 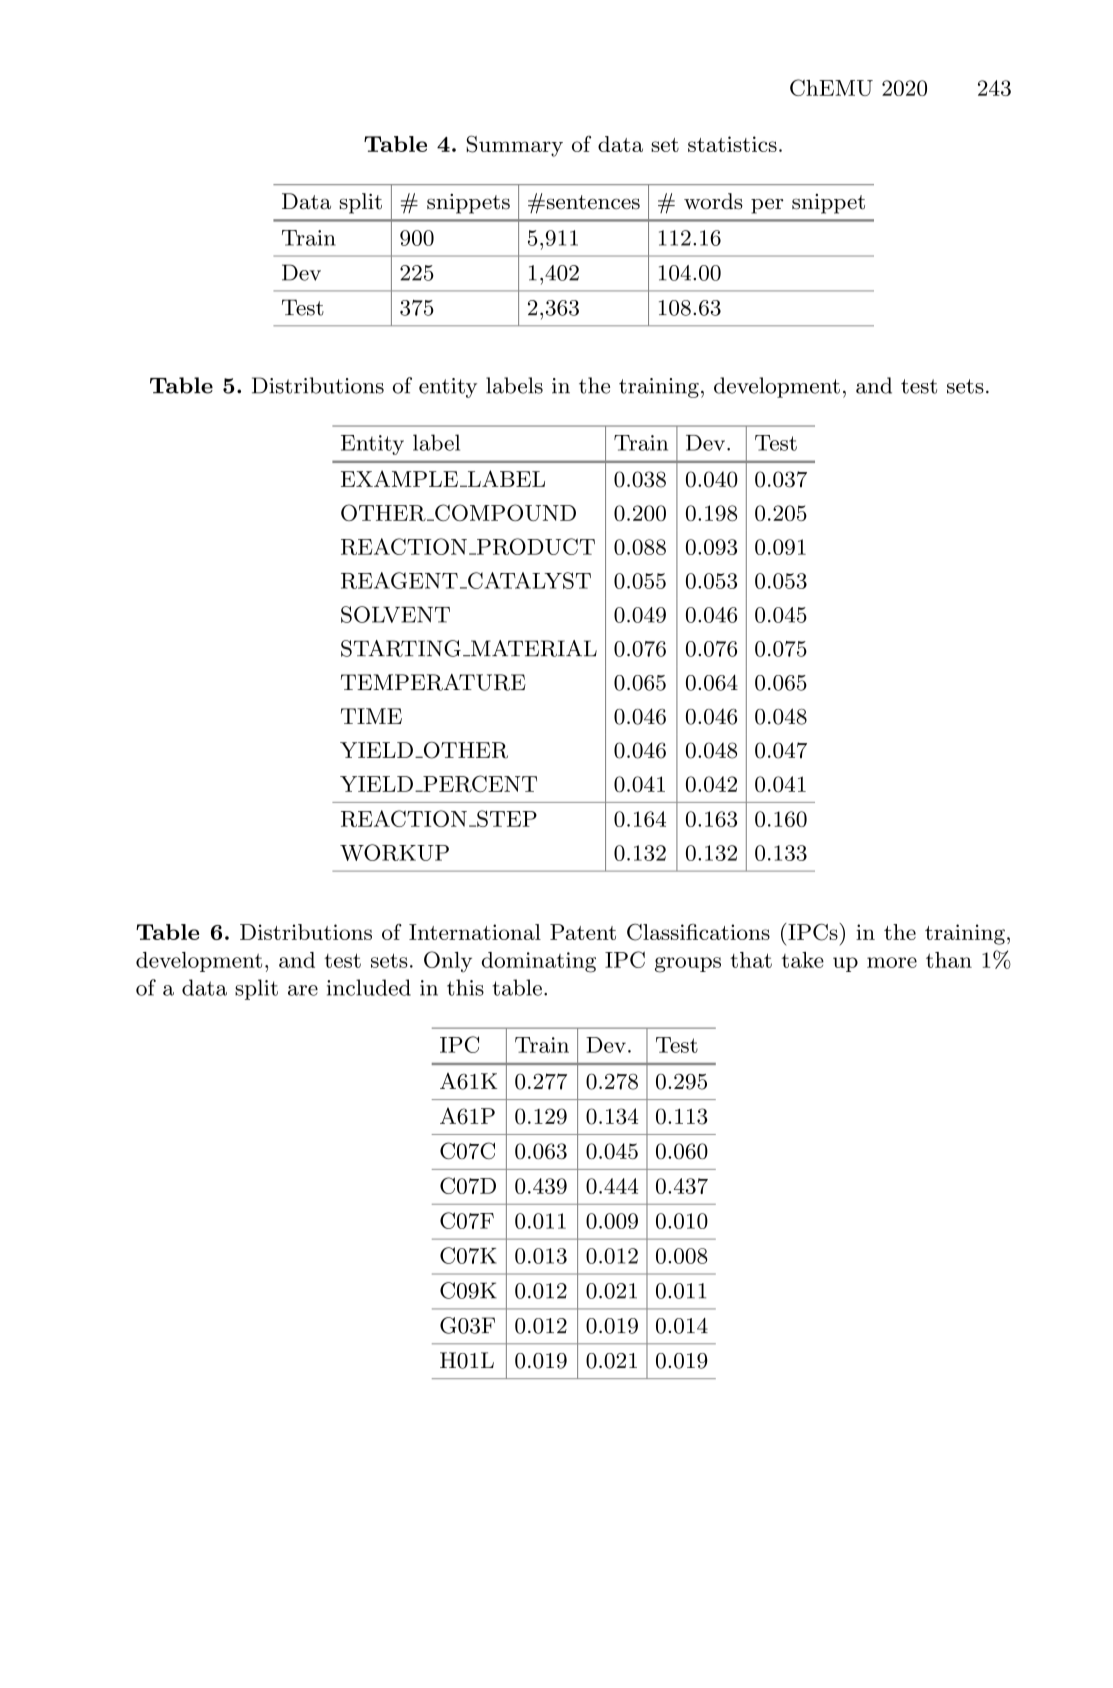 I want to click on Summary, so click(x=515, y=146).
